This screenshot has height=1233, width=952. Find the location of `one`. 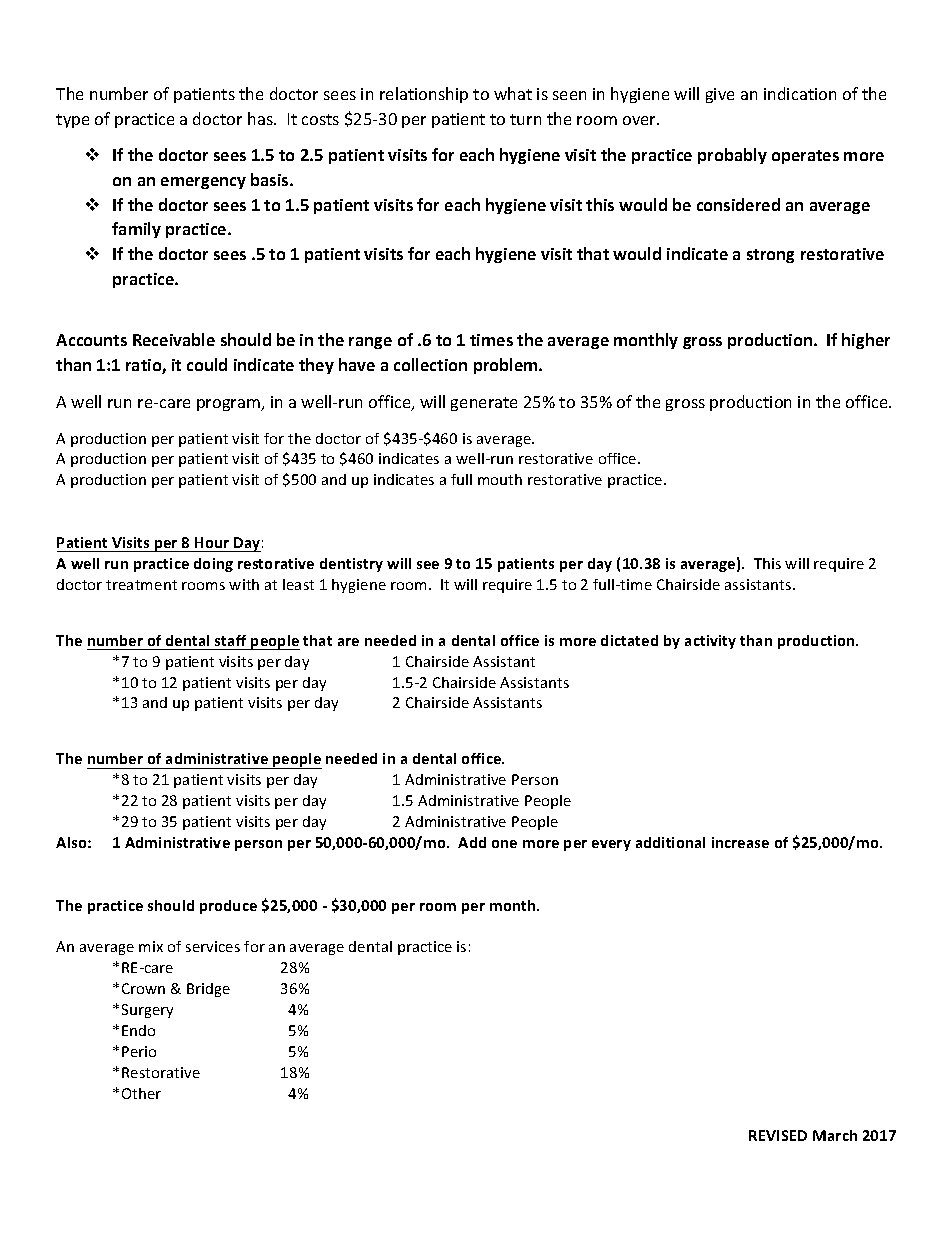

one is located at coordinates (504, 844).
